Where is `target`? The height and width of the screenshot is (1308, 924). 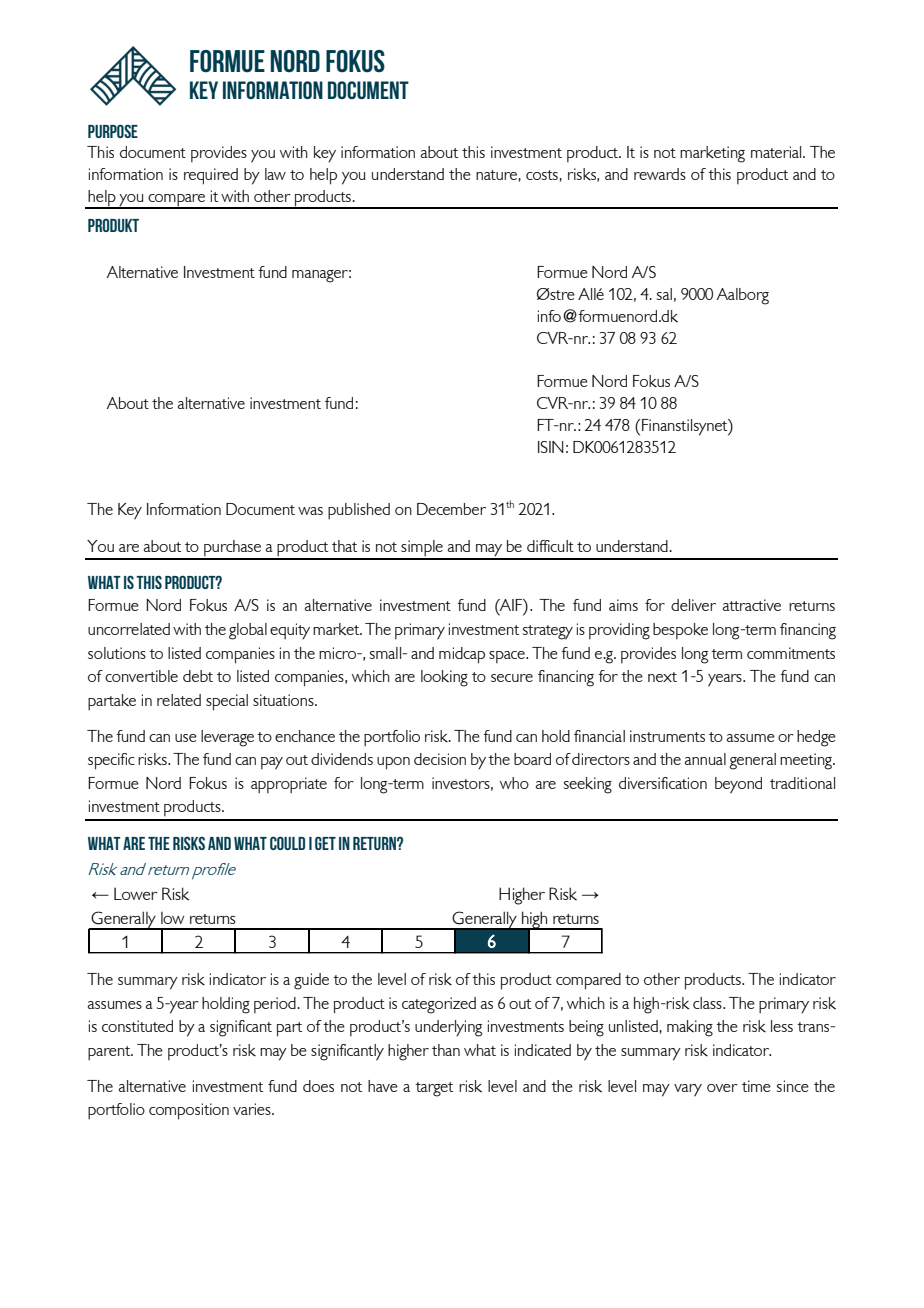 target is located at coordinates (434, 1089).
